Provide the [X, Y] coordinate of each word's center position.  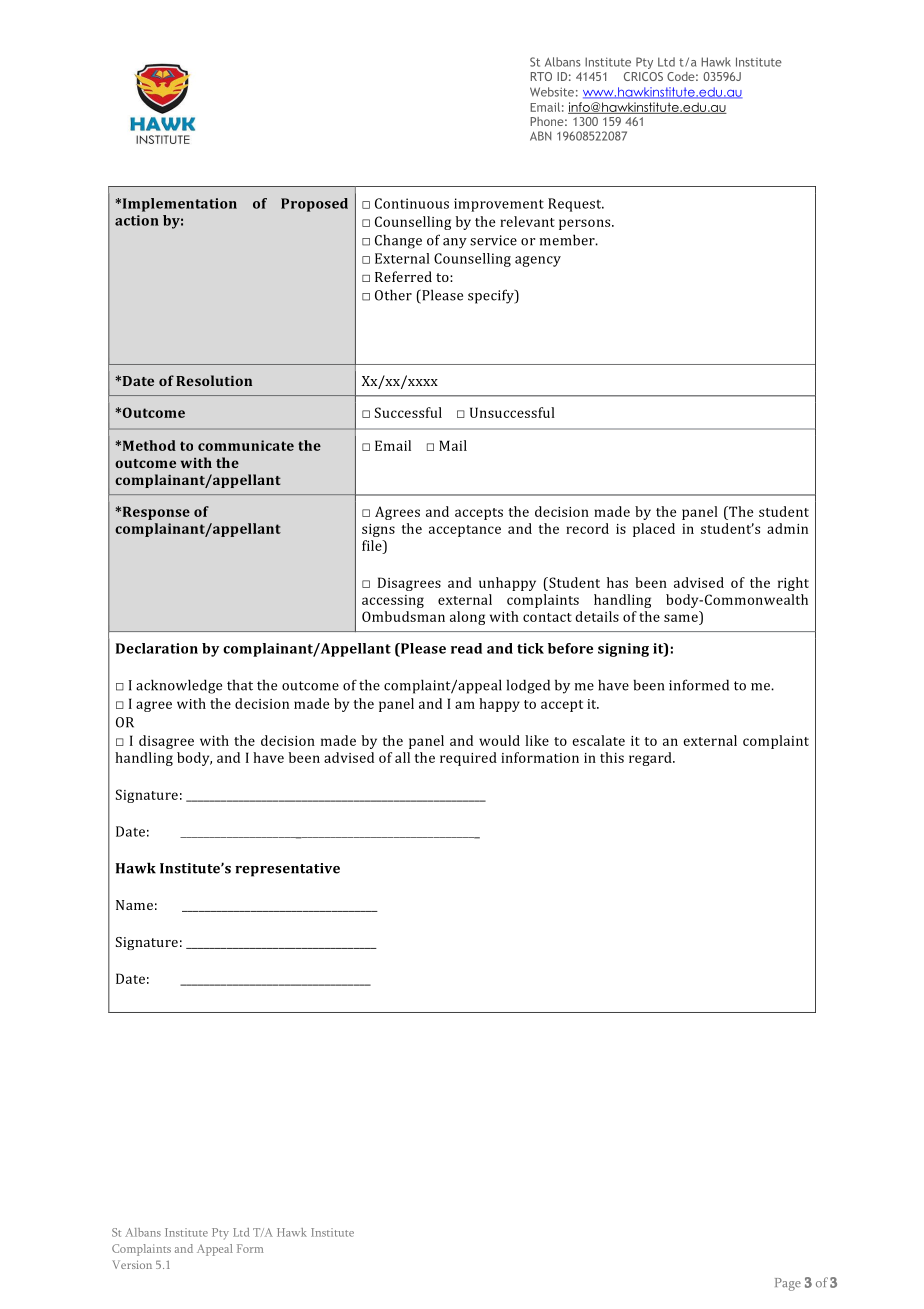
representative [287, 870]
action [137, 220]
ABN [540, 136]
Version [132, 1264]
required [468, 759]
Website [552, 92]
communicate [246, 445]
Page [788, 1284]
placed [654, 530]
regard [651, 759]
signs [378, 530]
